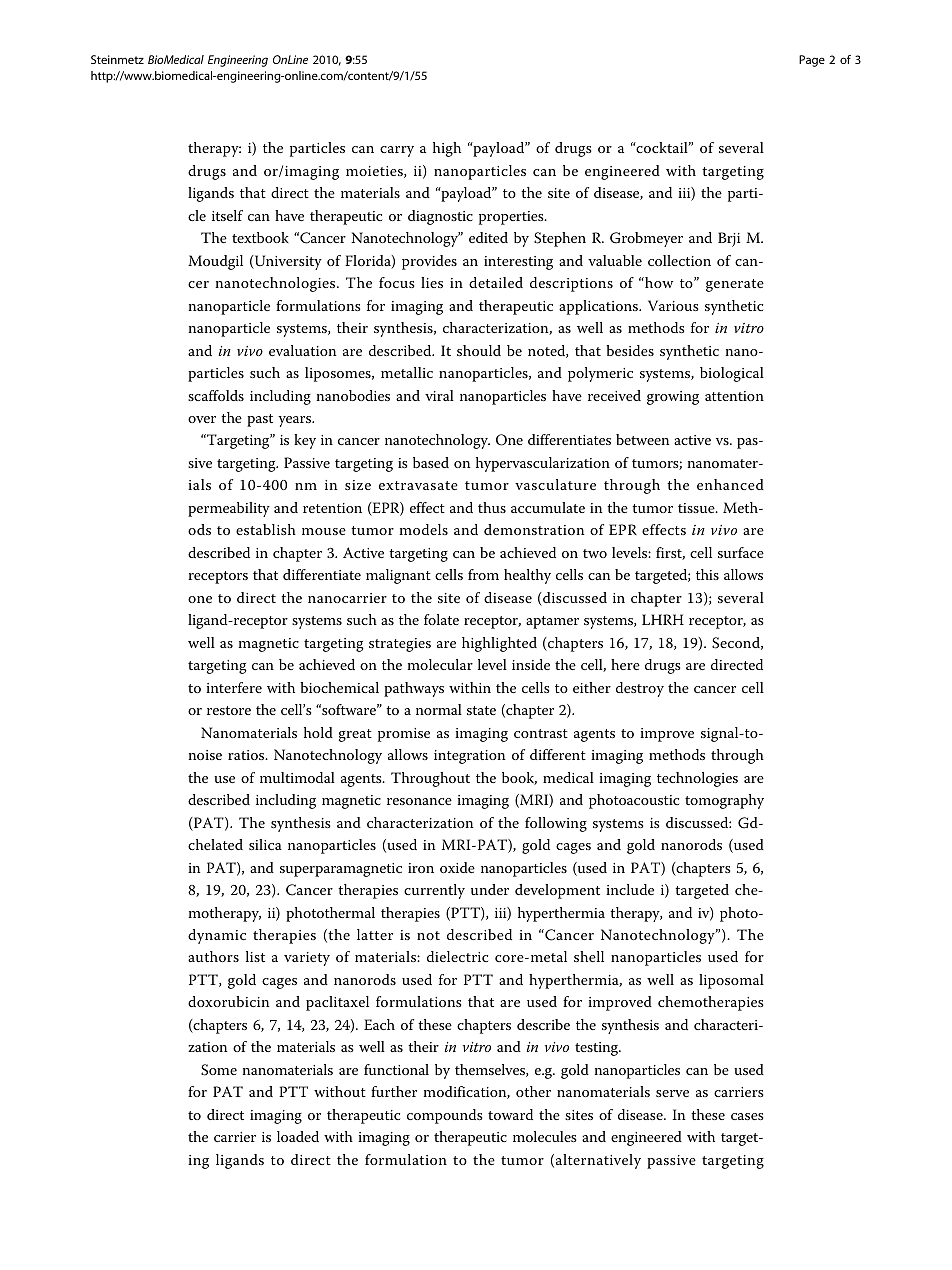  What do you see at coordinates (397, 151) in the image?
I see `carry` at bounding box center [397, 151].
